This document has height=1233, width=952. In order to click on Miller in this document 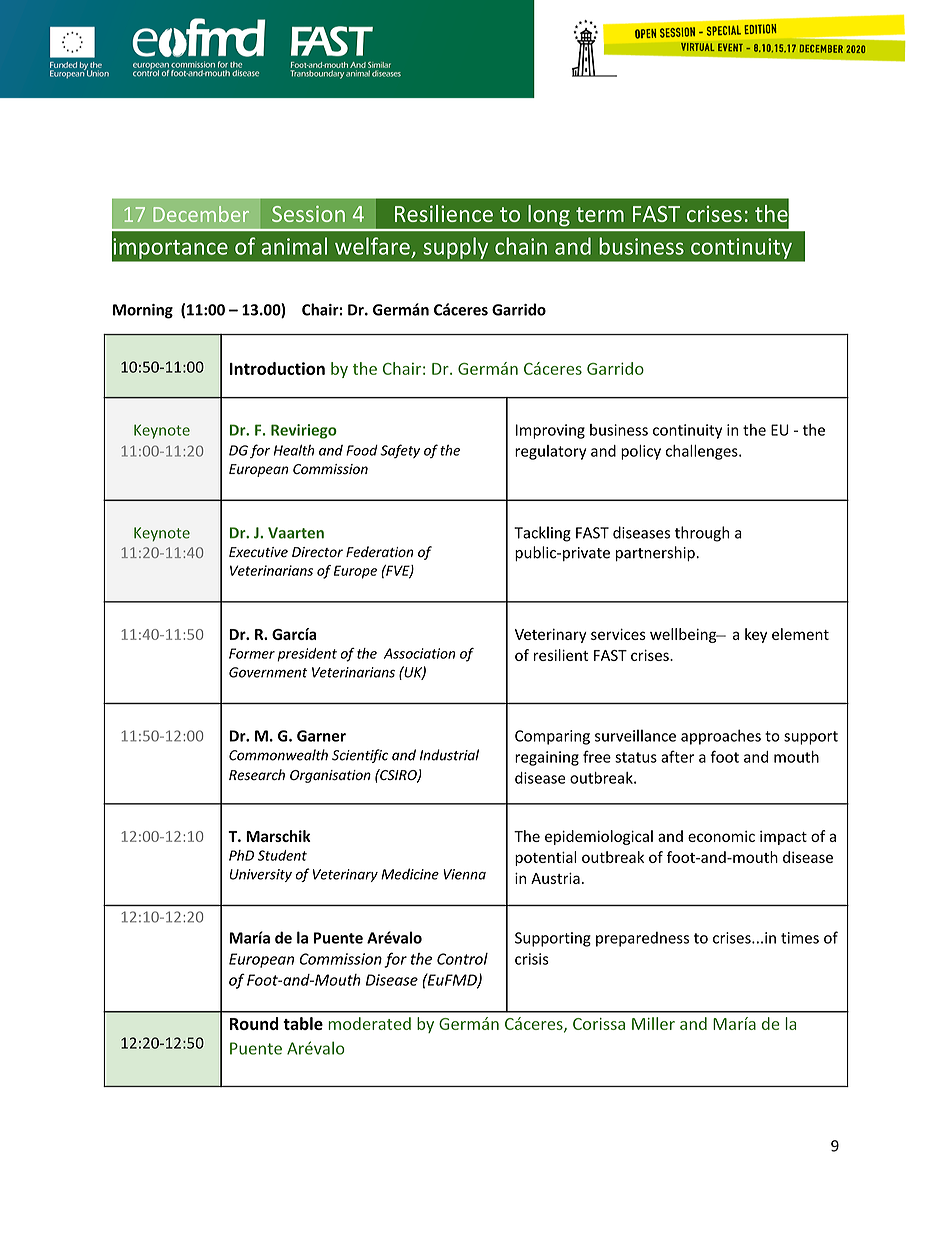, I will do `click(653, 1023)`.
